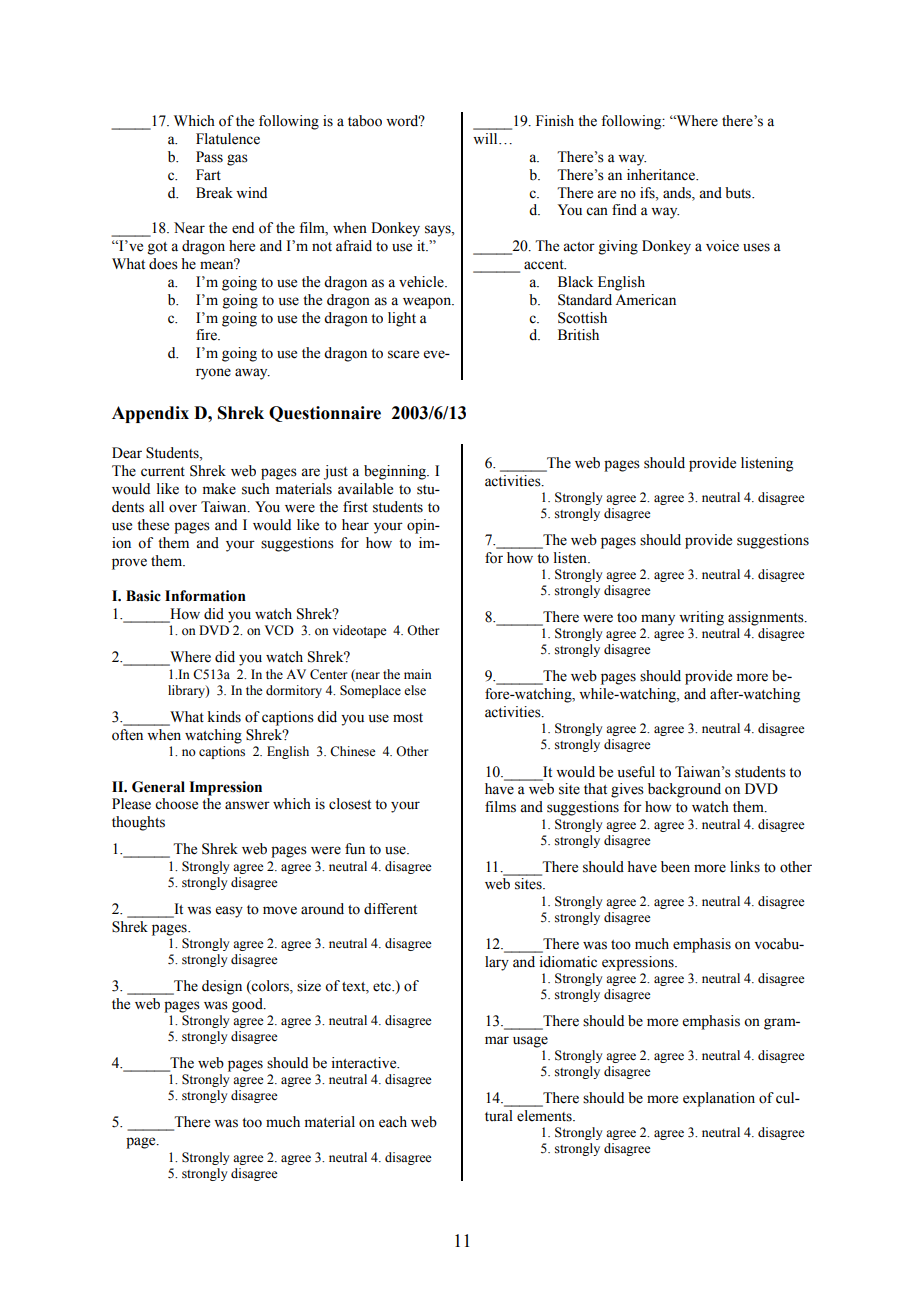 The image size is (924, 1308). Describe the element at coordinates (486, 138) in the page. I see `will` at that location.
